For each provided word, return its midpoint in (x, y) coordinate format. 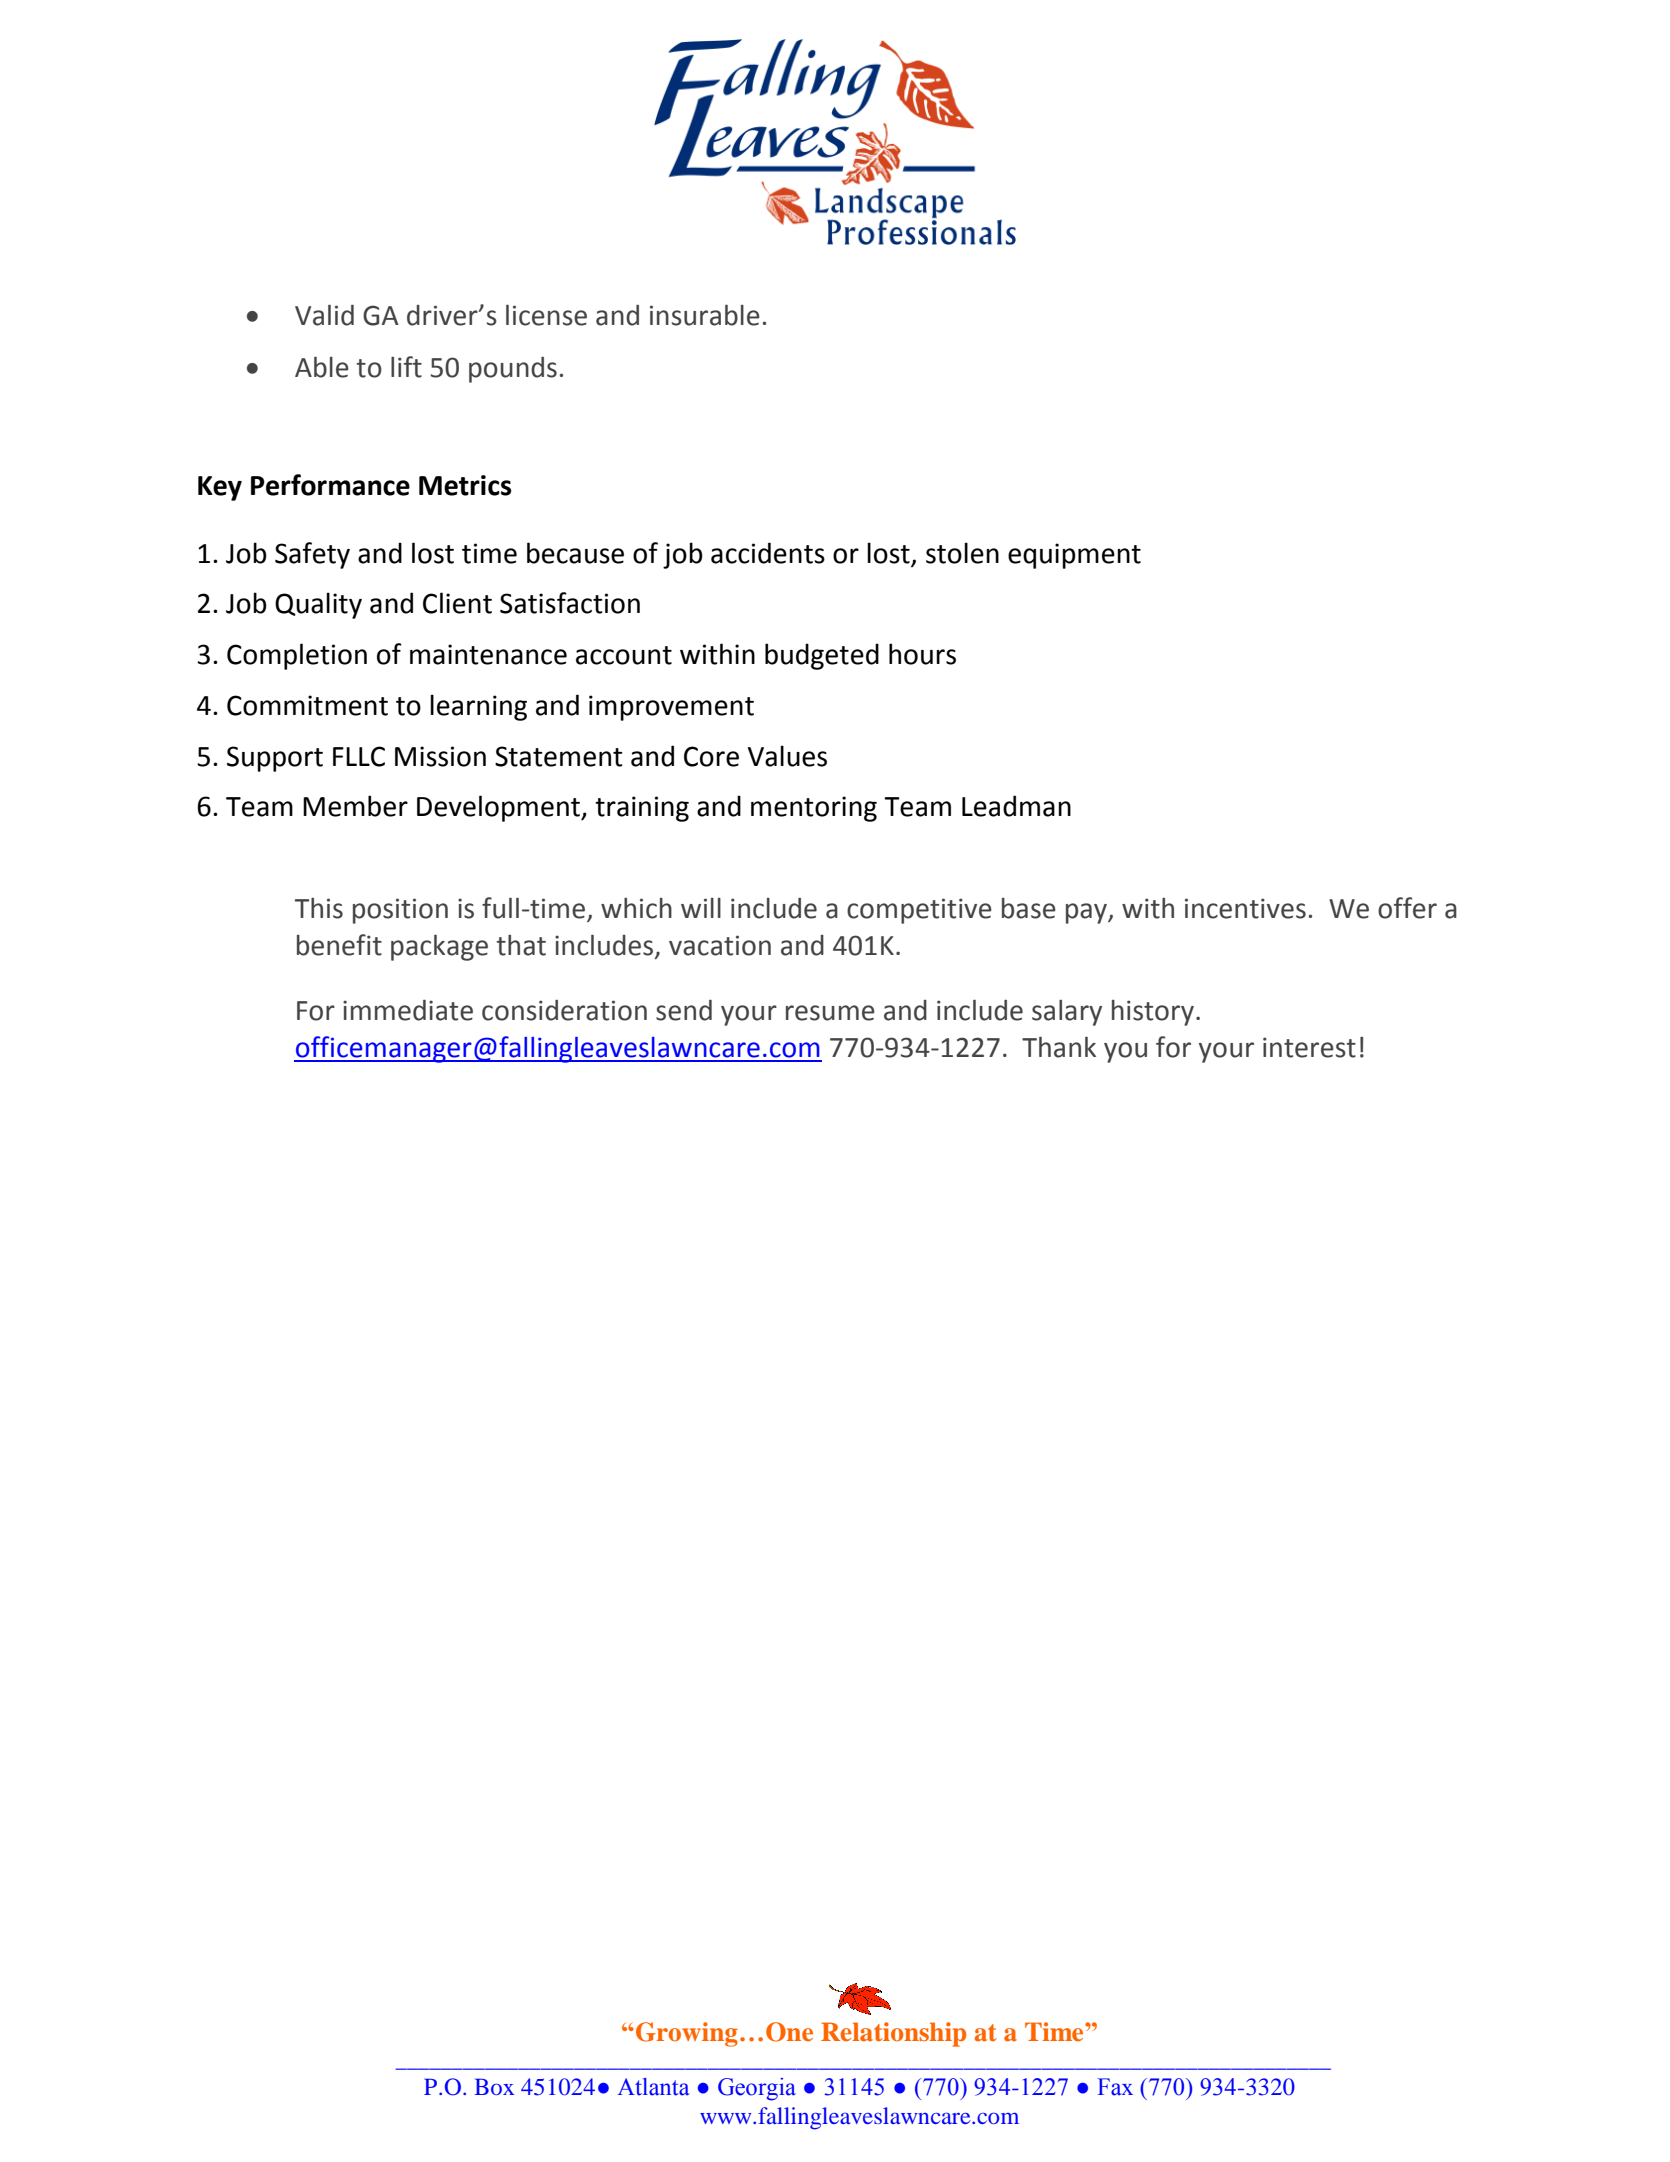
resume (830, 1013)
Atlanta (654, 2087)
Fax (1115, 2087)
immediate (408, 1010)
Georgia (757, 2089)
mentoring (814, 809)
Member (355, 806)
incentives (1245, 908)
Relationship (893, 2034)
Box (494, 2086)
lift (406, 367)
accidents (768, 553)
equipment (1074, 556)
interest (1309, 1047)
